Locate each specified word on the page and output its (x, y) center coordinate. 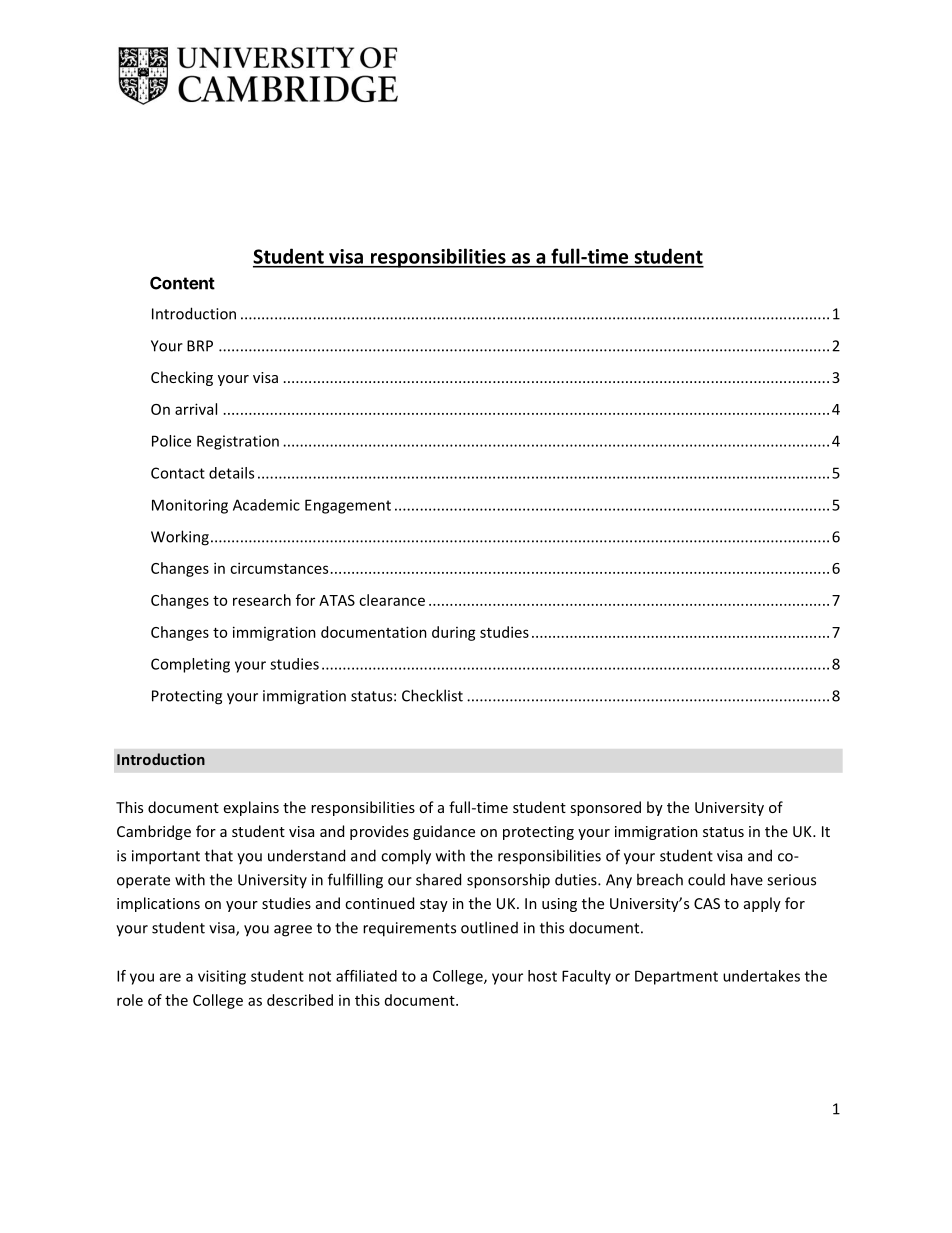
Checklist (432, 695)
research (262, 600)
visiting (222, 977)
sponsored (605, 808)
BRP (200, 346)
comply (406, 857)
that (219, 855)
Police (171, 441)
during (454, 633)
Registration (238, 442)
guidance (444, 832)
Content (182, 283)
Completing (190, 665)
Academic (266, 505)
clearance (392, 600)
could (706, 879)
